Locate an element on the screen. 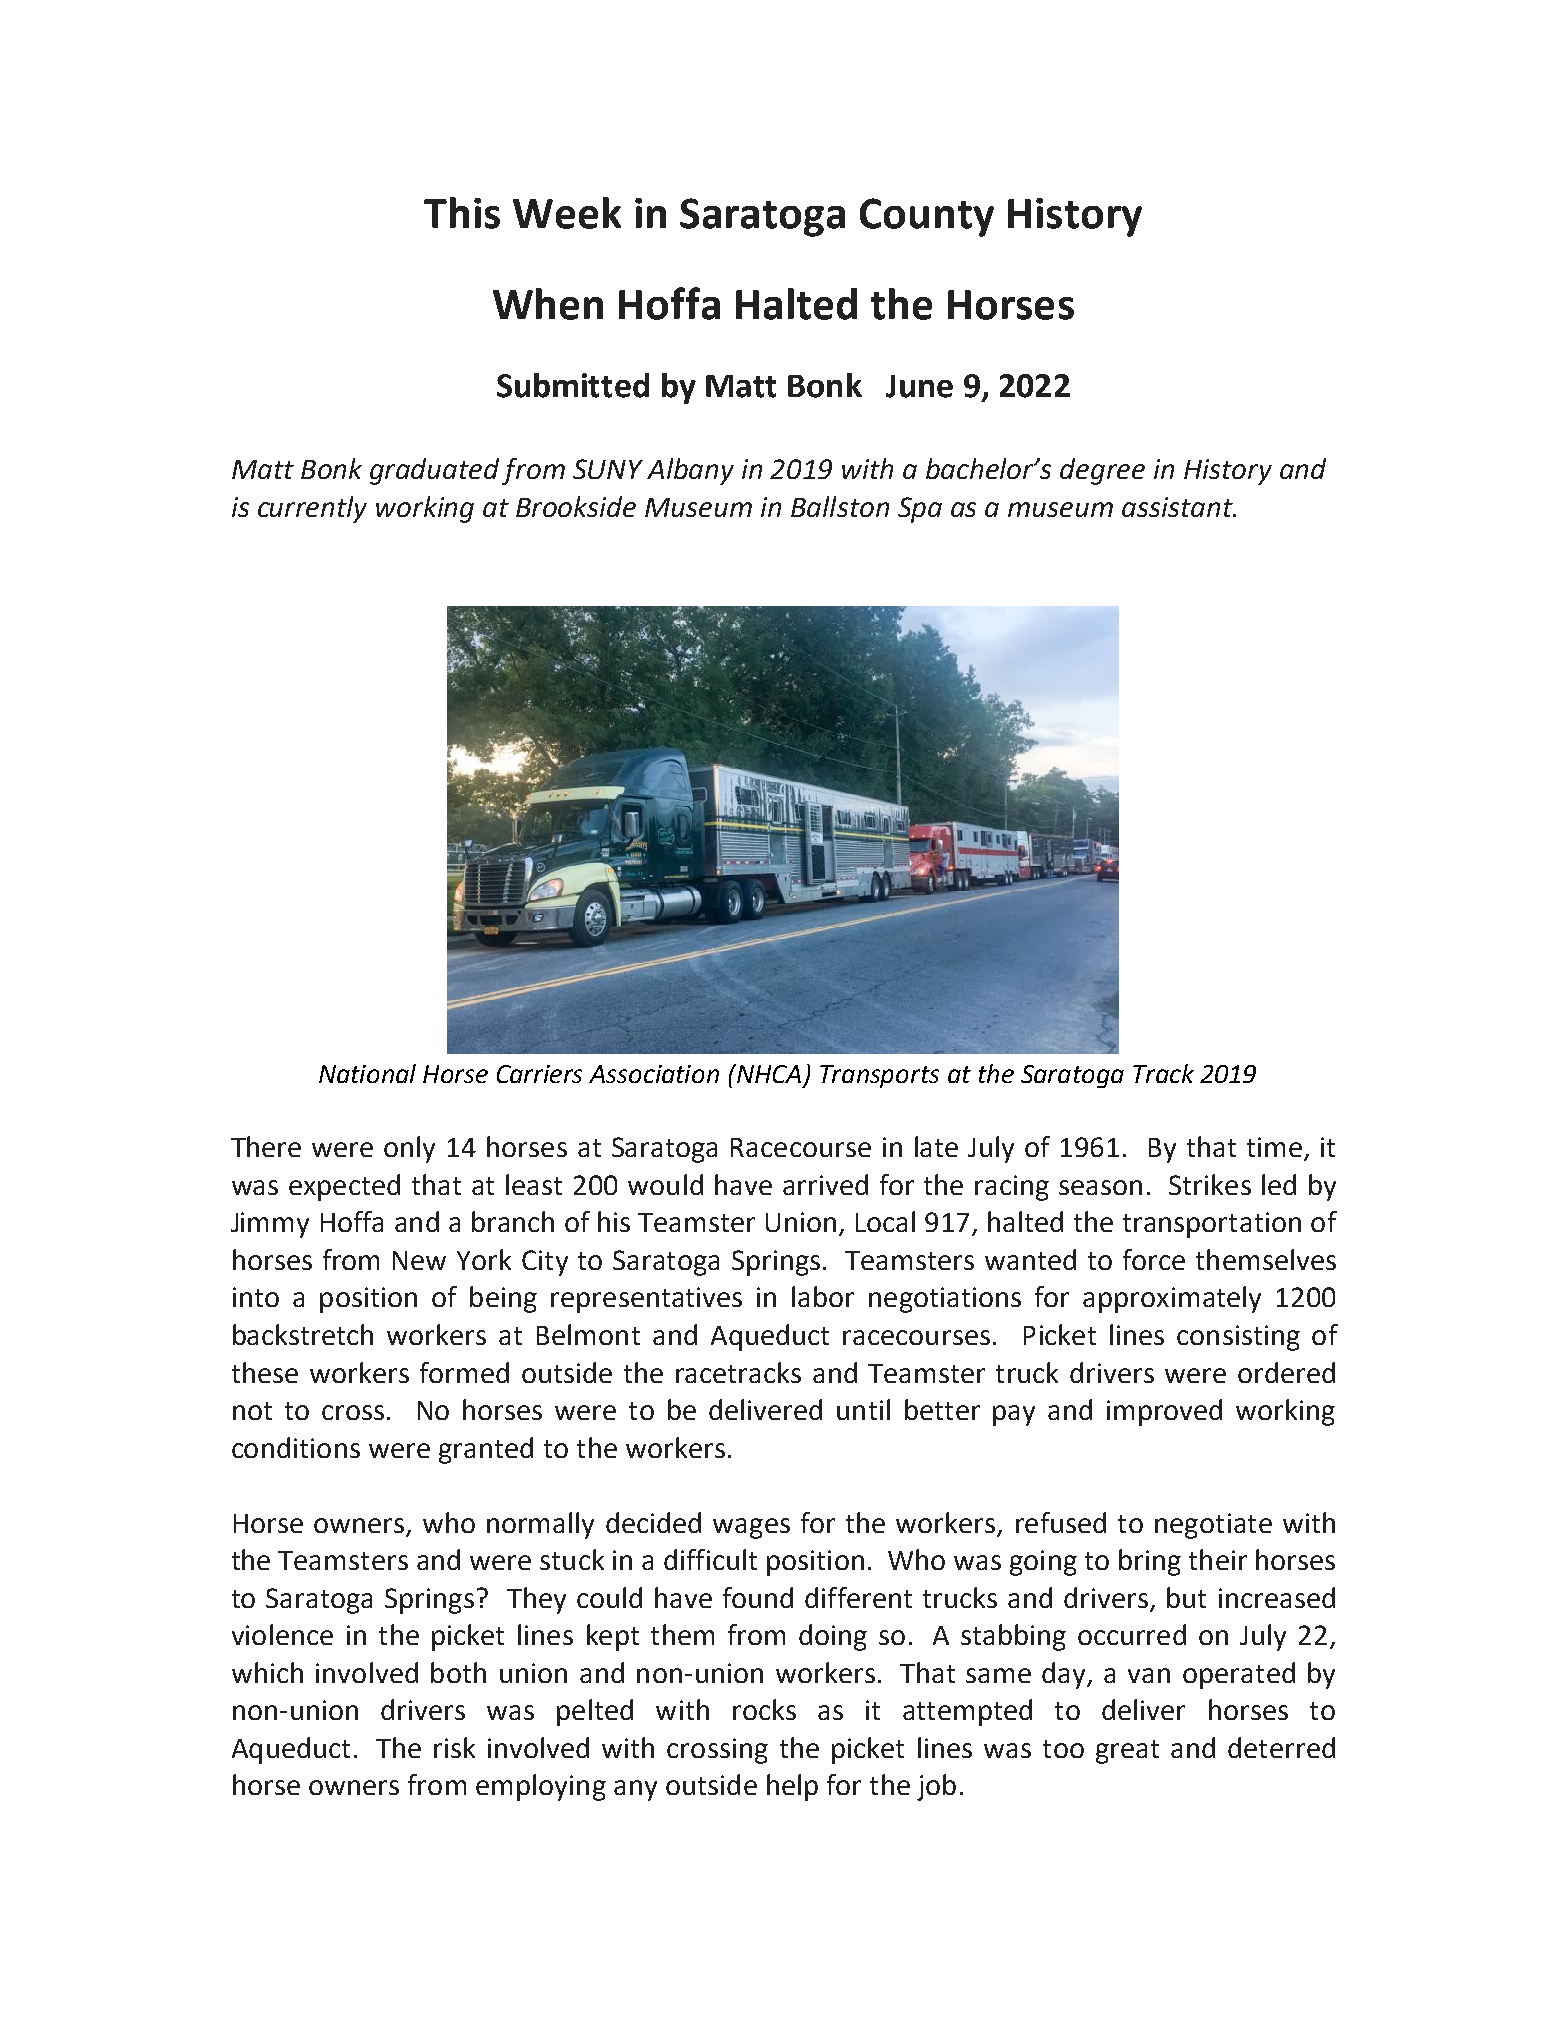  County is located at coordinates (927, 217).
